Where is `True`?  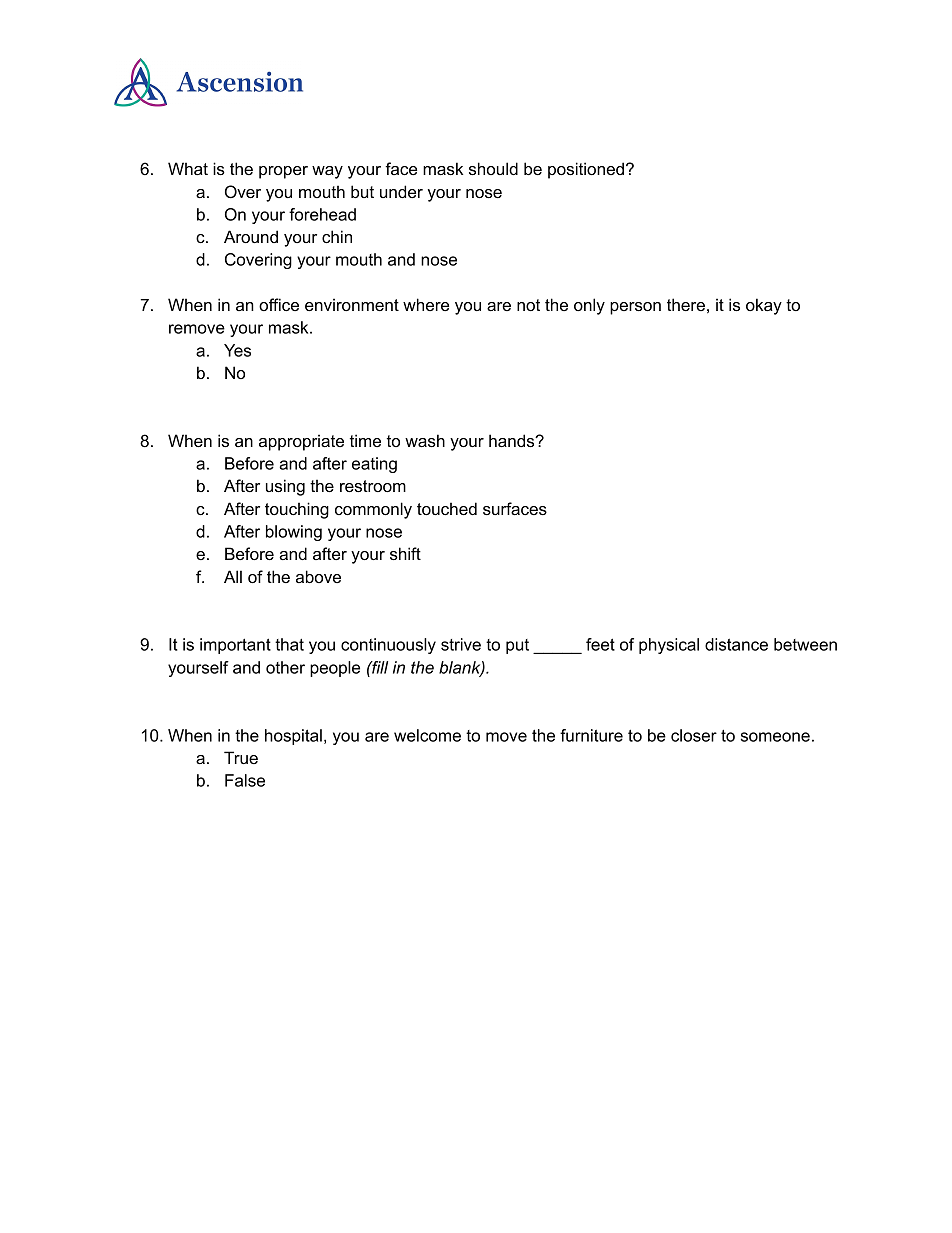
True is located at coordinates (241, 757).
